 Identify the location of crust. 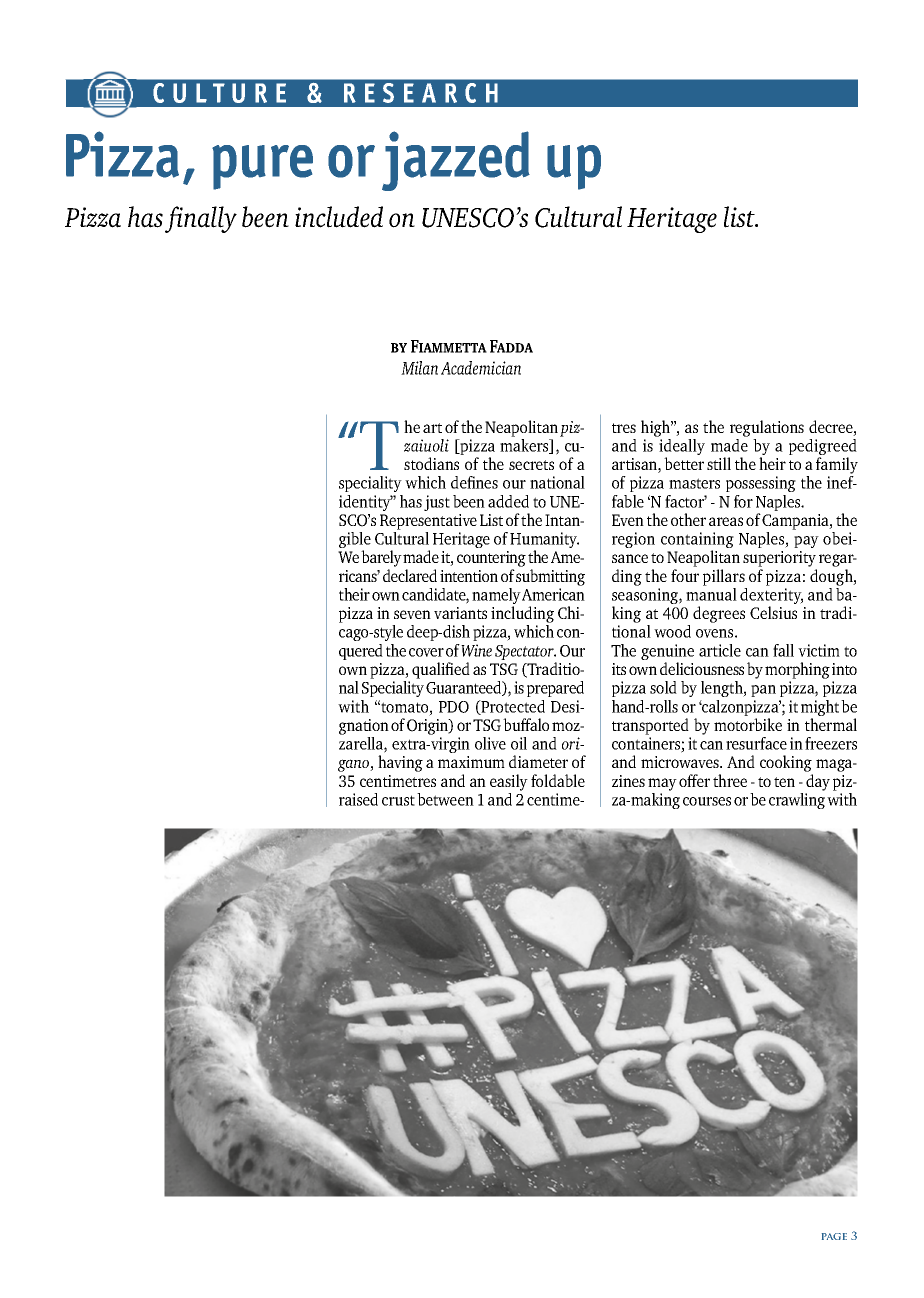
(398, 800).
